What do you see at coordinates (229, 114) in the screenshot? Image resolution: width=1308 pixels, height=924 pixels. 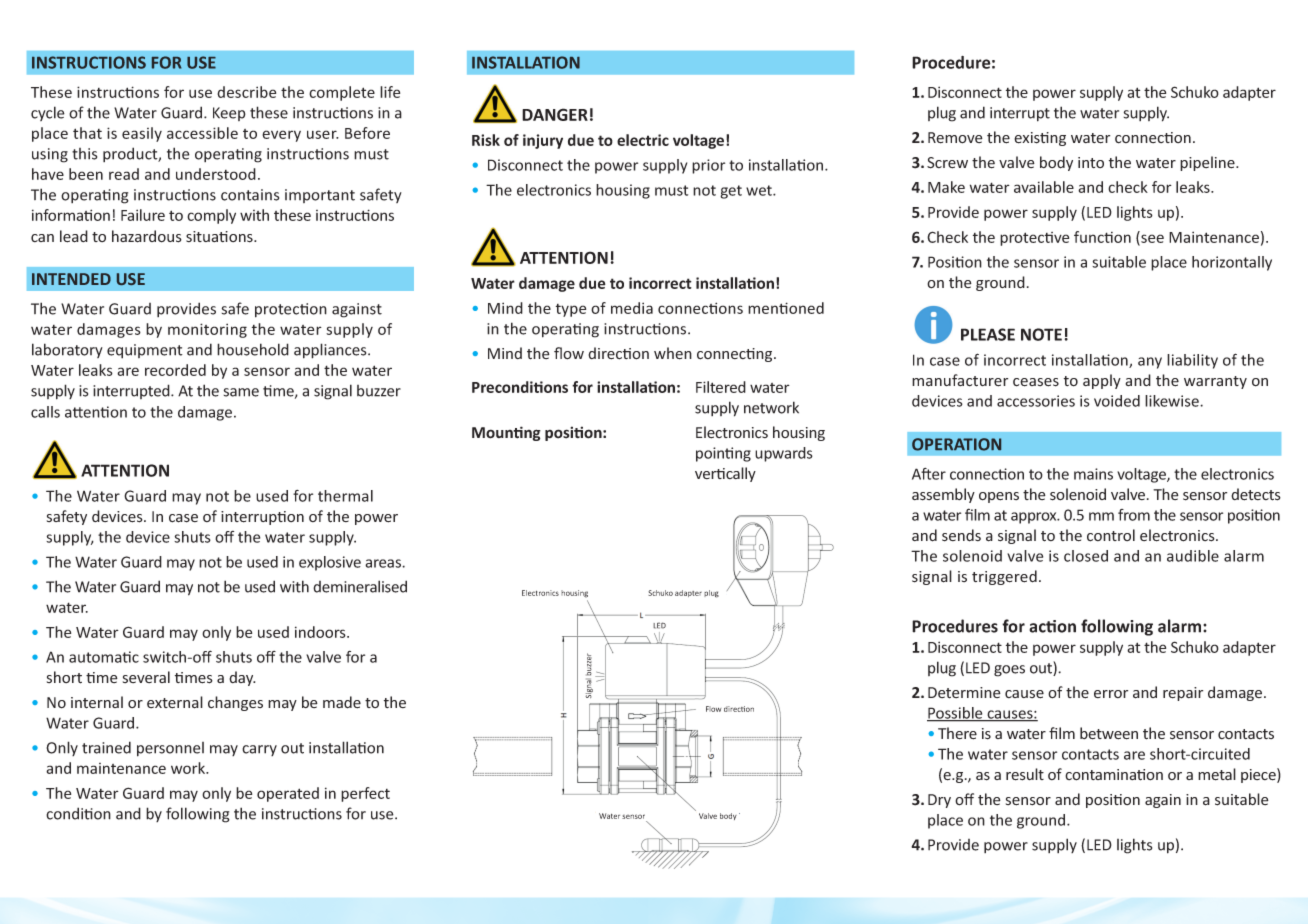 I see `Keep` at bounding box center [229, 114].
